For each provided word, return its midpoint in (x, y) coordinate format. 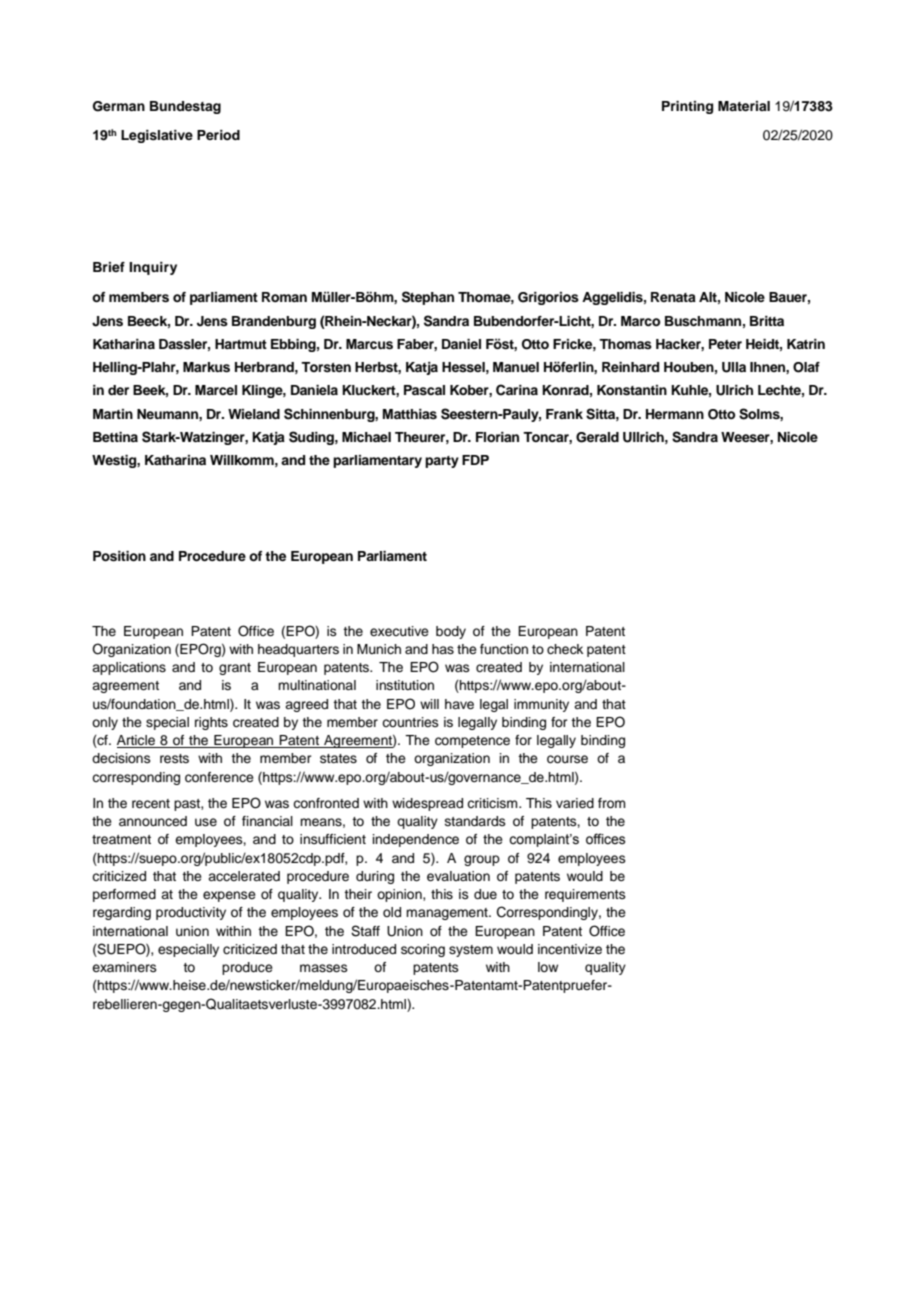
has (443, 649)
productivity (191, 913)
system (471, 951)
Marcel (216, 390)
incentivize (570, 949)
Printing (687, 107)
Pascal (424, 390)
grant (235, 669)
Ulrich (734, 390)
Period (218, 135)
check (565, 649)
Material (744, 106)
